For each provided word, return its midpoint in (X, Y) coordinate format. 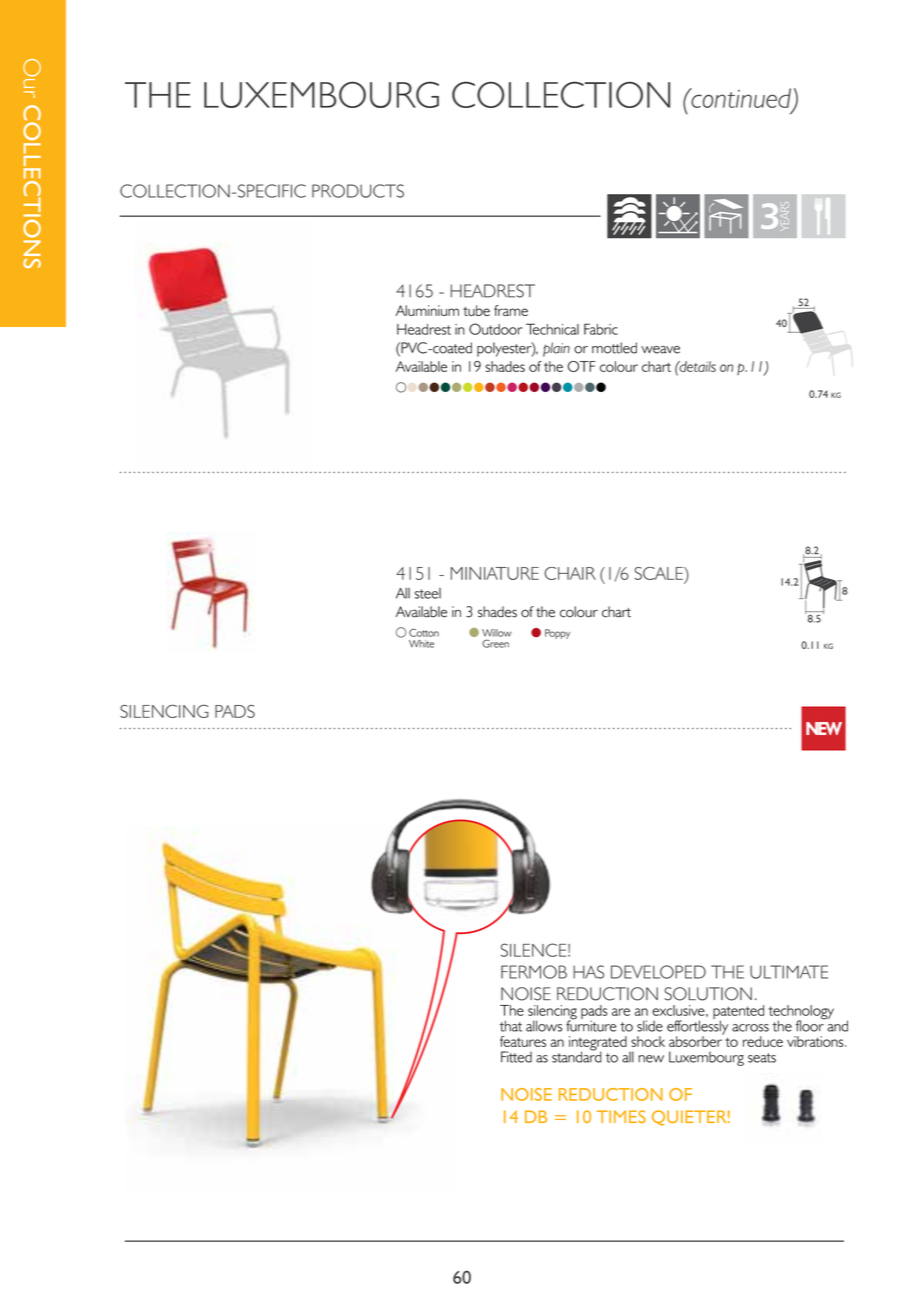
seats (762, 1058)
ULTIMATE (789, 972)
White (421, 644)
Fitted (516, 1057)
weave (660, 350)
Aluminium (427, 310)
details (696, 366)
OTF (581, 366)
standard (577, 1056)
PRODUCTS (358, 191)
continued (740, 98)
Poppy (557, 634)
